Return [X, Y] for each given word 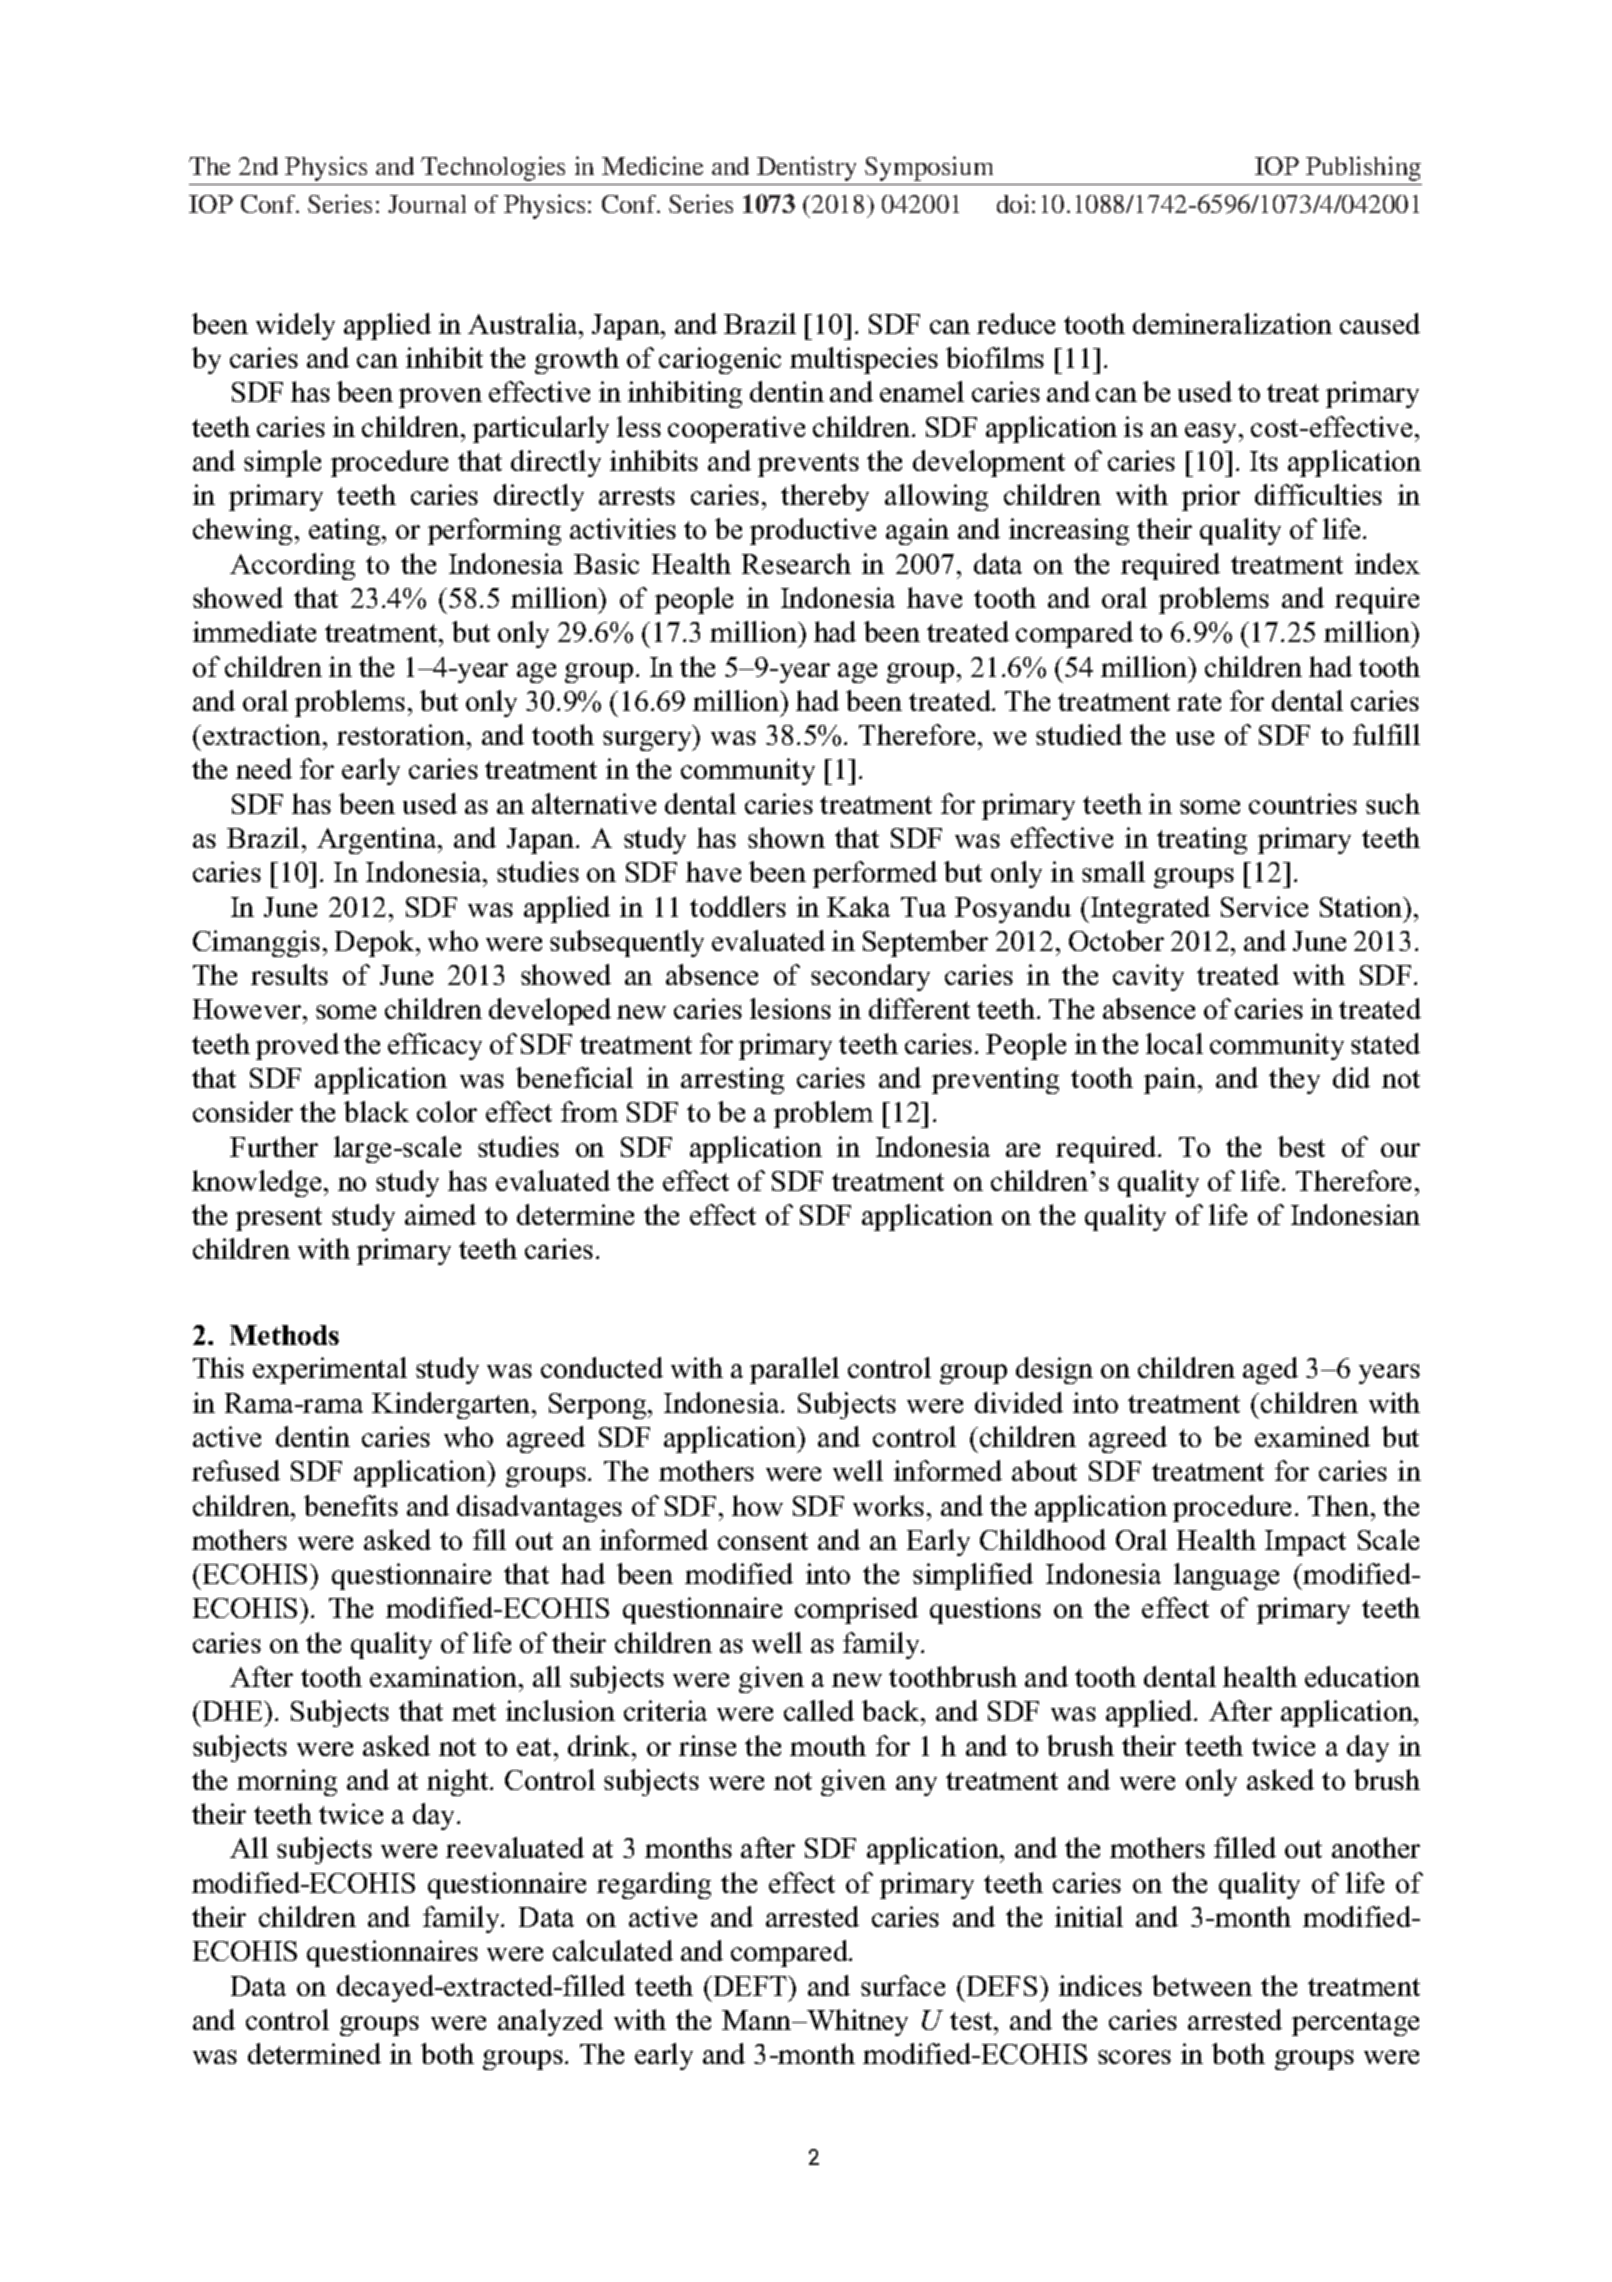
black [376, 1111]
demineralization [1232, 323]
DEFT [751, 1986]
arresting [732, 1080]
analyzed [550, 2022]
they [1294, 1080]
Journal [427, 204]
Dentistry [806, 168]
